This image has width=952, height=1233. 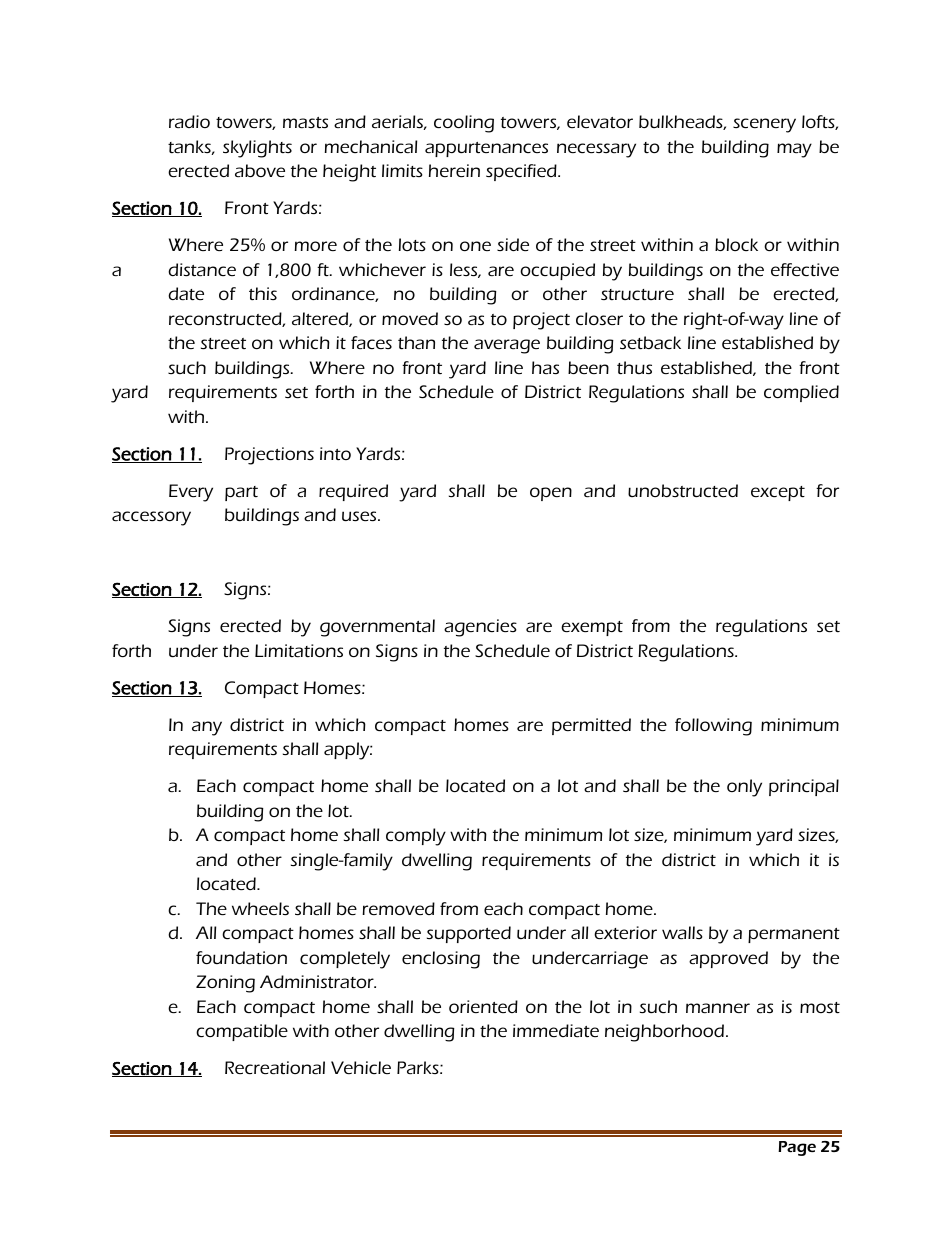 I want to click on scenery, so click(x=764, y=125).
